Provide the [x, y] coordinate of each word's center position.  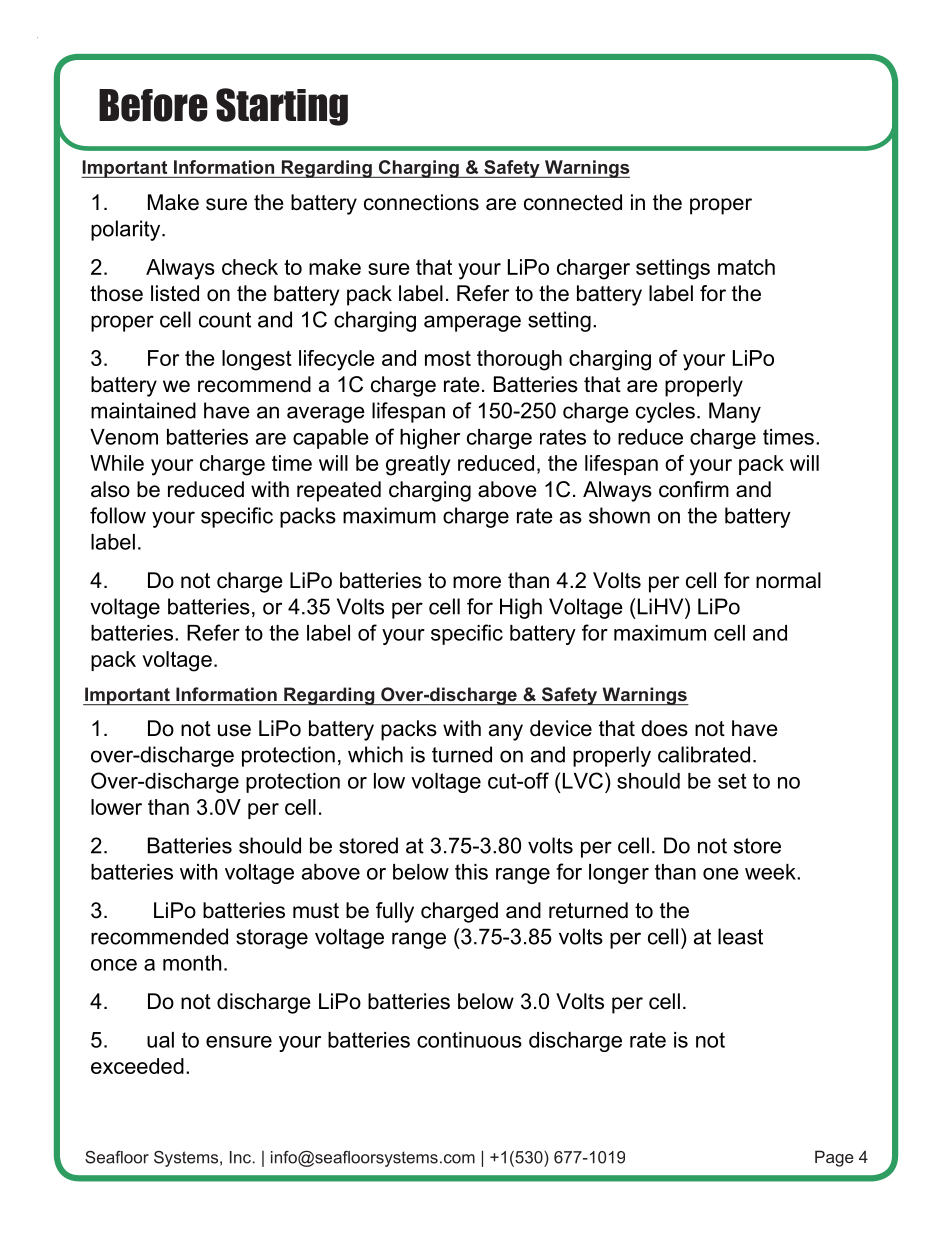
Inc [240, 1157]
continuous [469, 1040]
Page [834, 1158]
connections [421, 202]
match [746, 267]
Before [153, 105]
